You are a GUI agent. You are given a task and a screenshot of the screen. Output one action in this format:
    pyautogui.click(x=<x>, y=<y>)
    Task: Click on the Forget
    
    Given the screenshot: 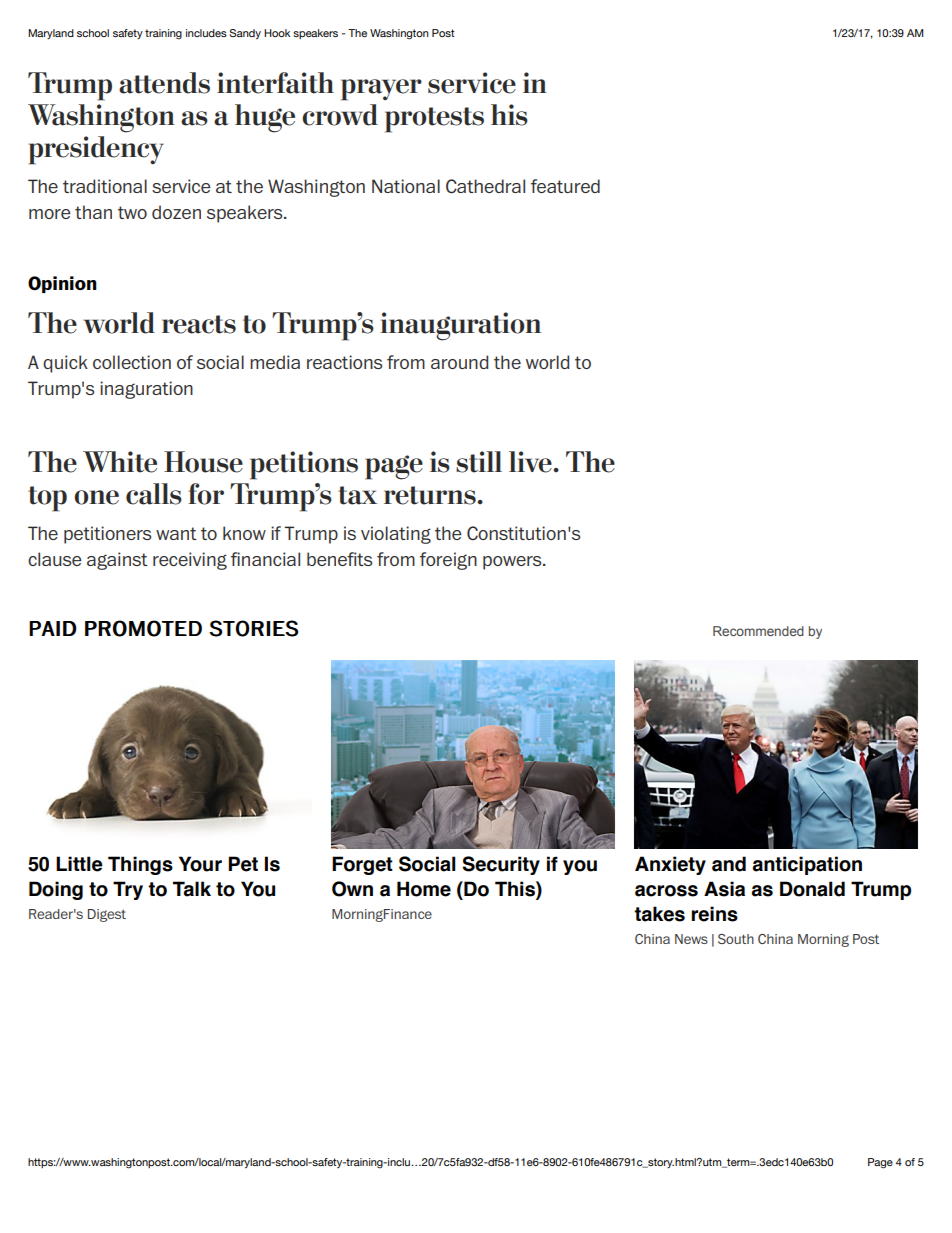 What is the action you would take?
    pyautogui.click(x=362, y=865)
